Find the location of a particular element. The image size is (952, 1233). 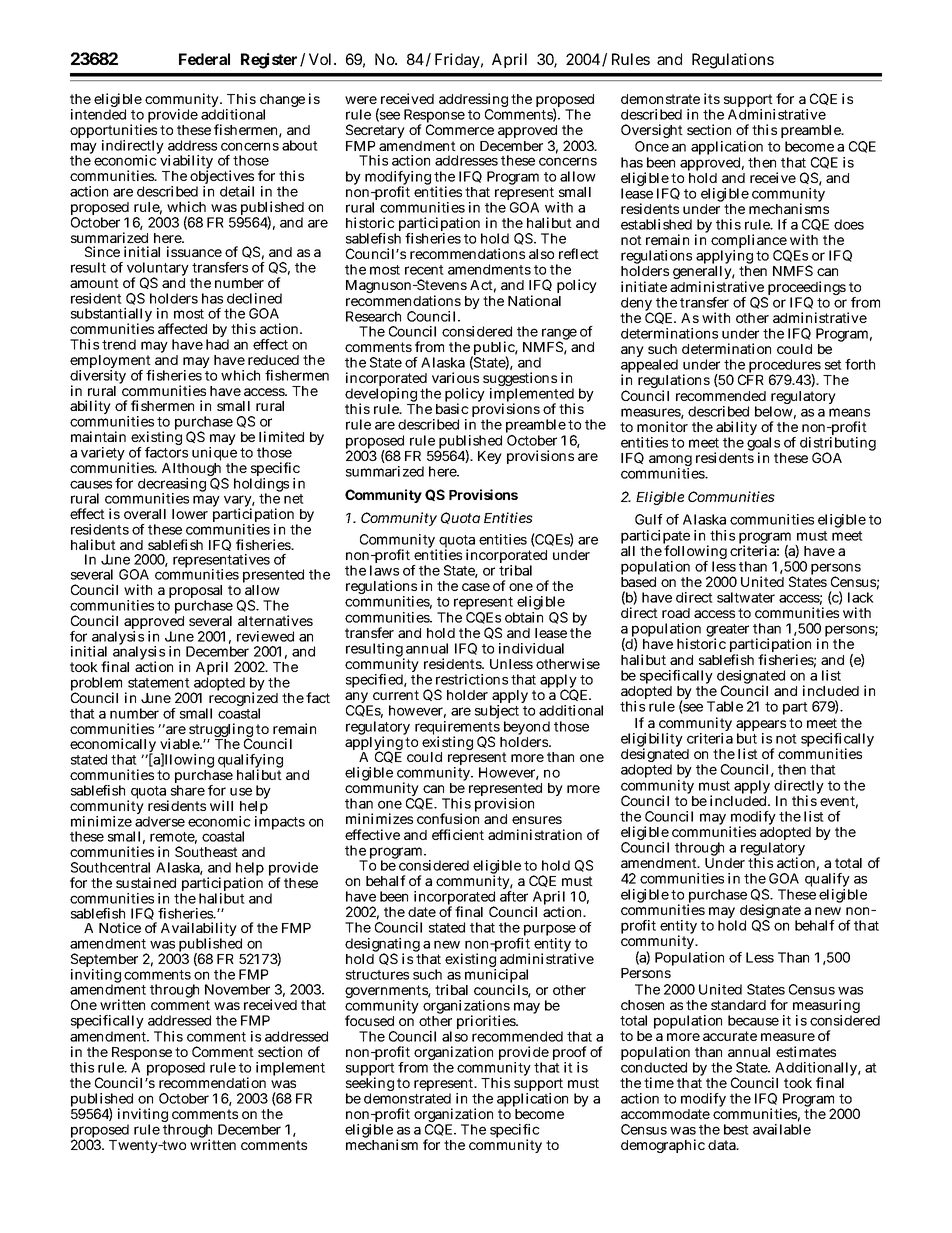

its is located at coordinates (712, 98).
